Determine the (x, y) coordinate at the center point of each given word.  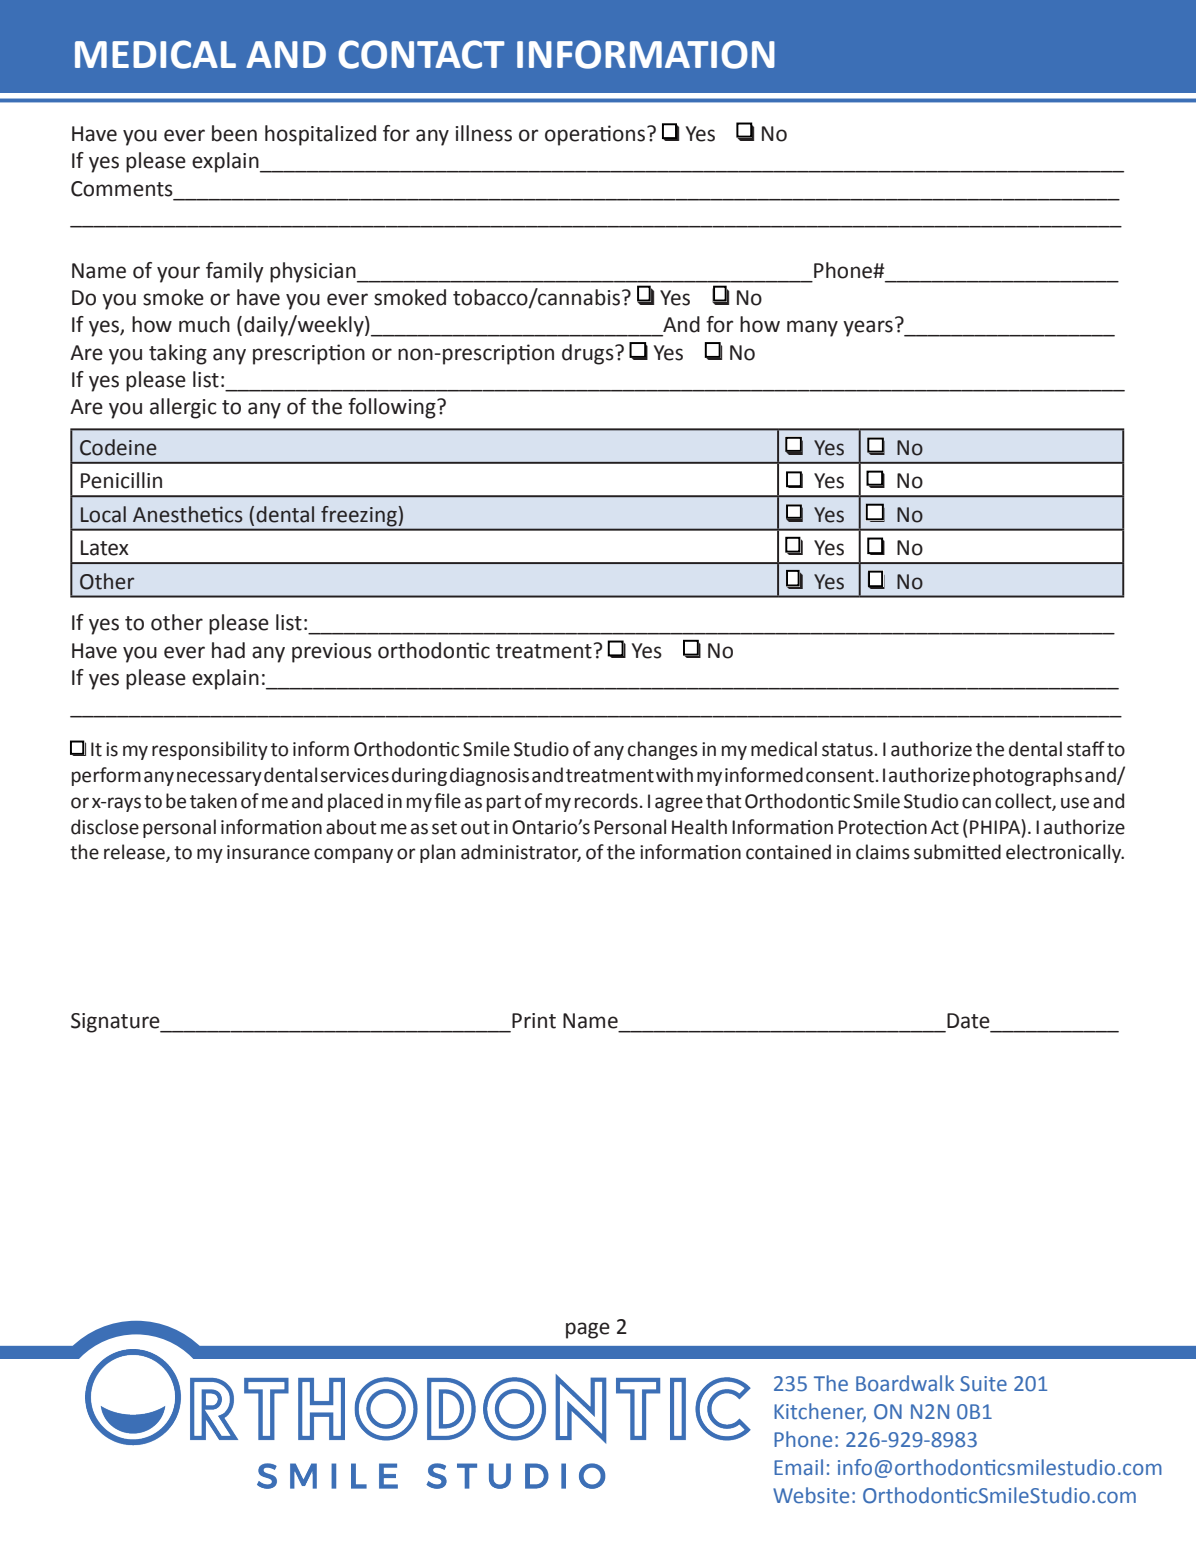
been (234, 133)
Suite (983, 1384)
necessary (219, 778)
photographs (1027, 776)
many (812, 328)
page (588, 1330)
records (606, 801)
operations (596, 135)
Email (798, 1467)
